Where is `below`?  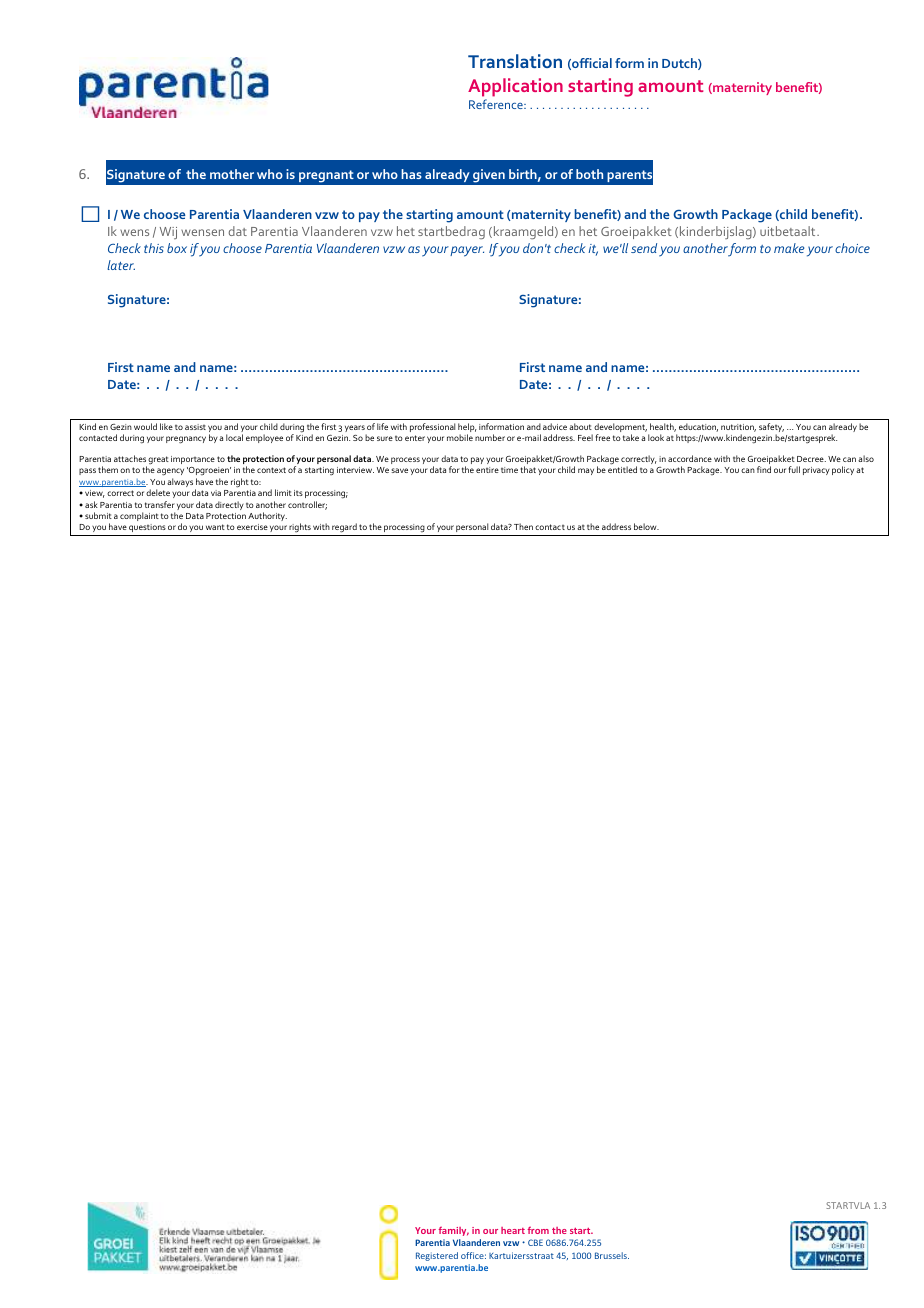
below is located at coordinates (646, 526).
